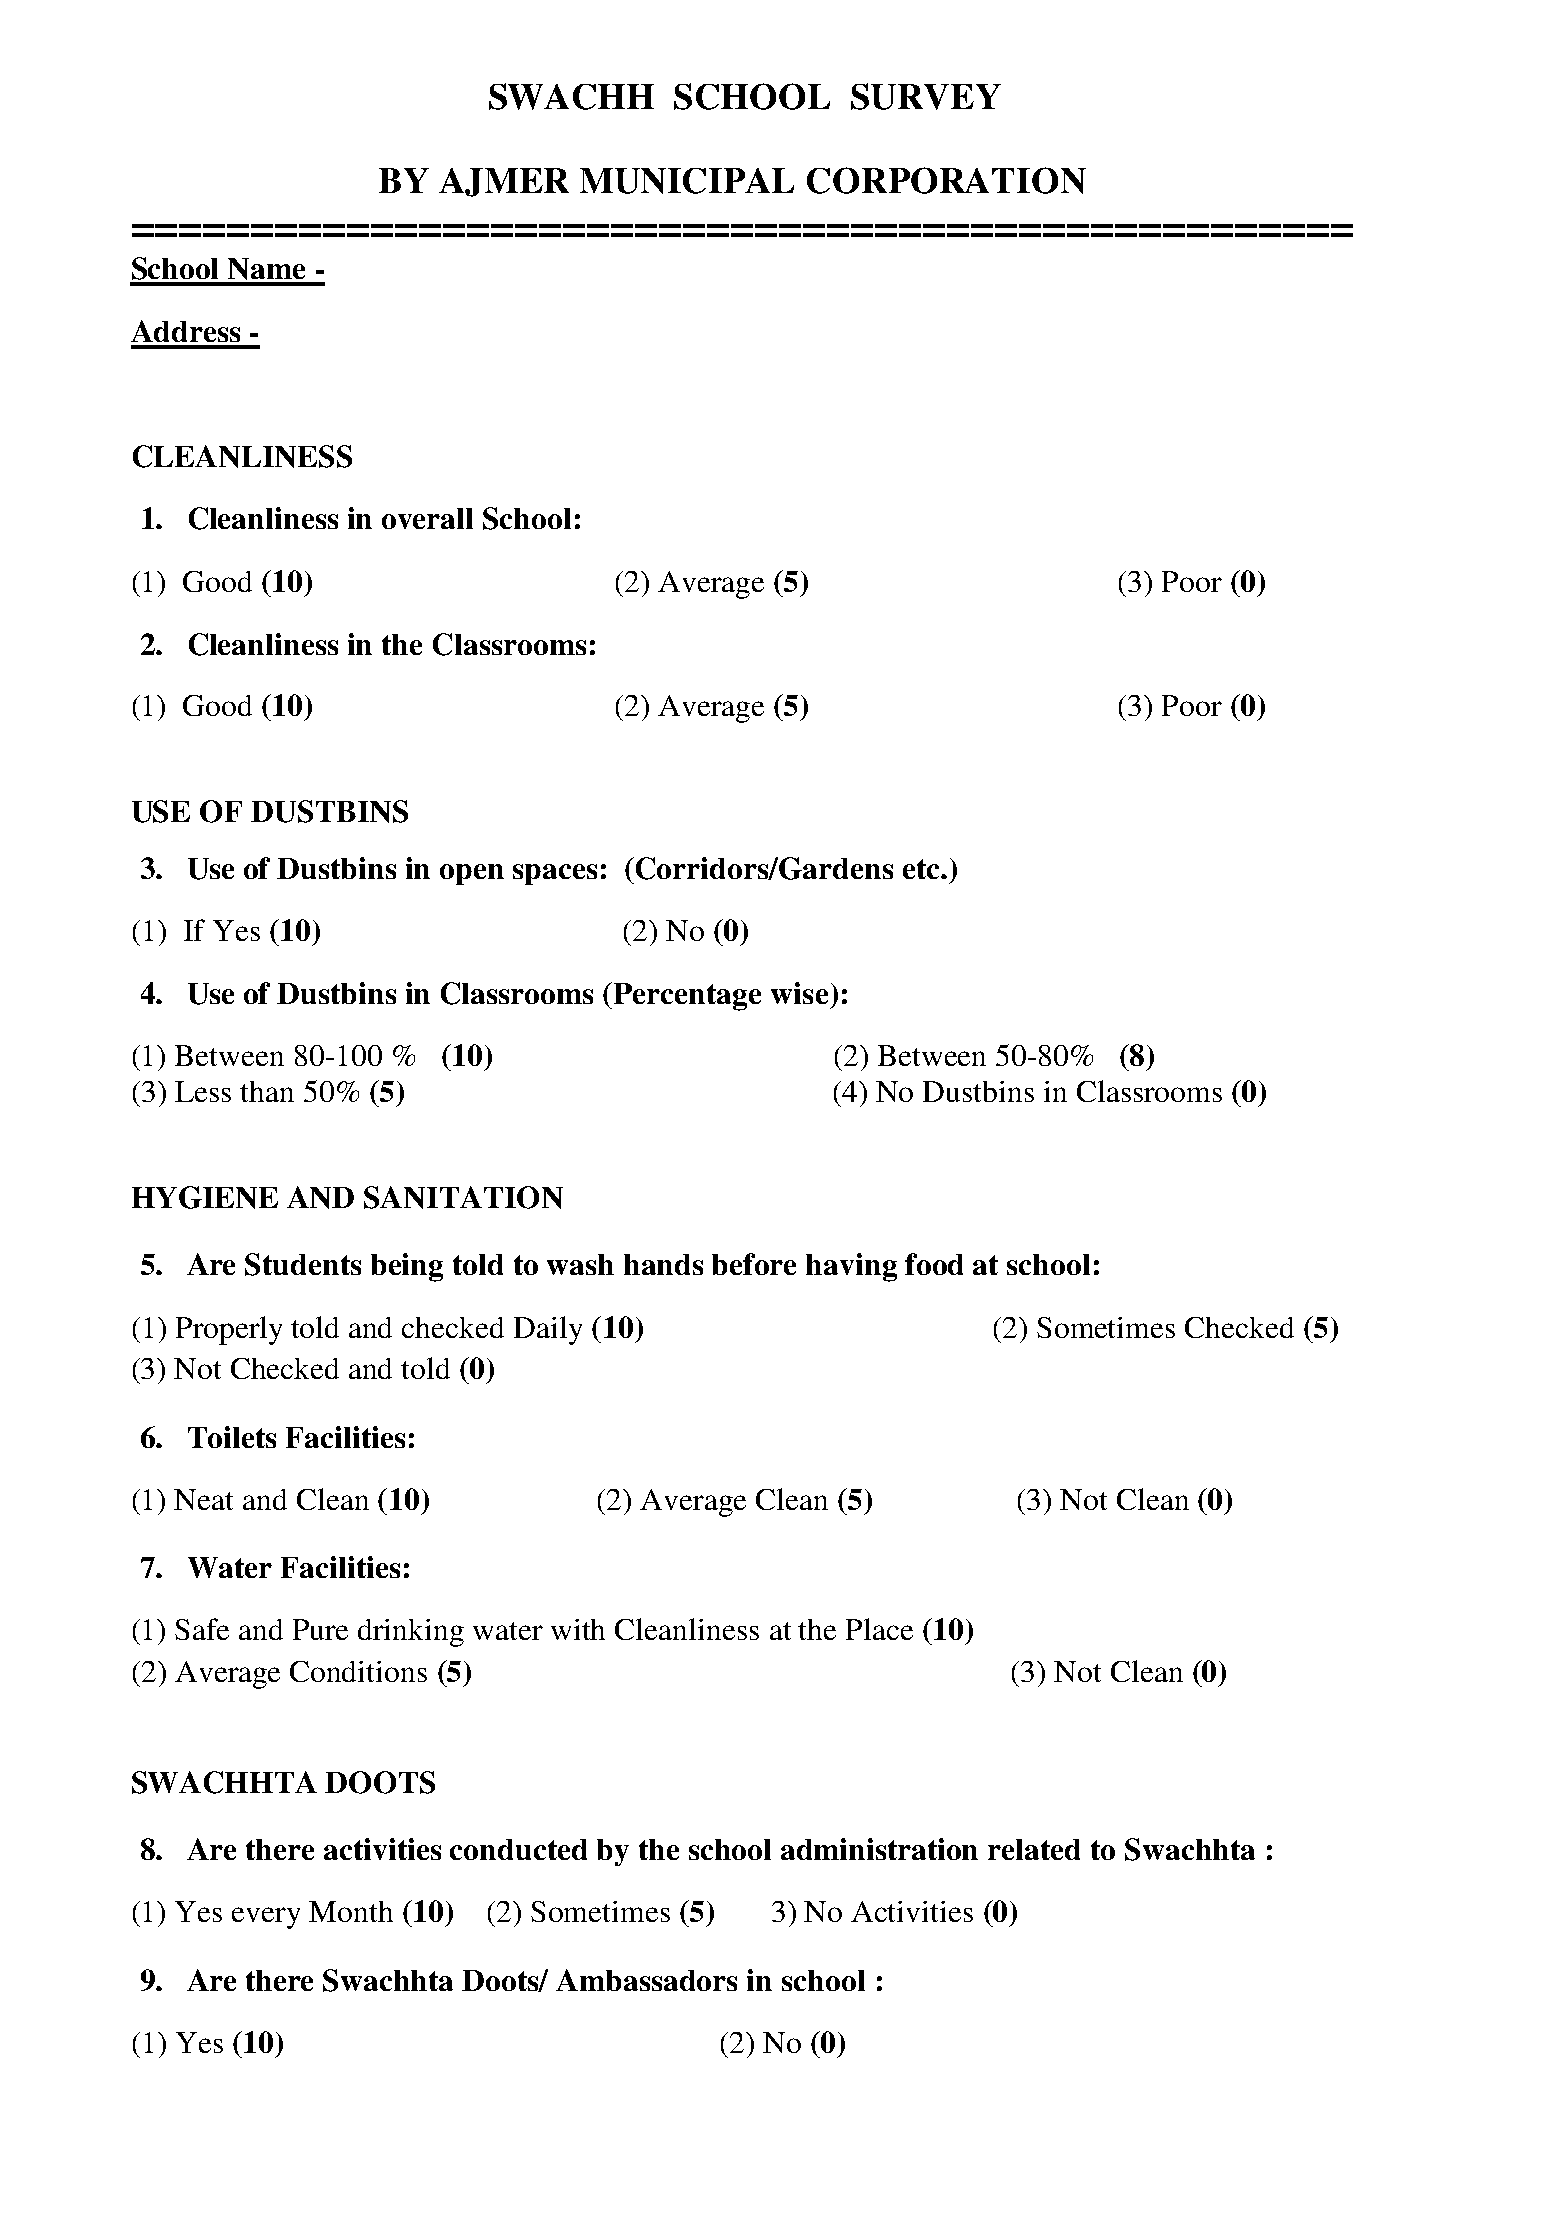 This document has height=2214, width=1565. What do you see at coordinates (555, 874) in the document?
I see `spaces` at bounding box center [555, 874].
